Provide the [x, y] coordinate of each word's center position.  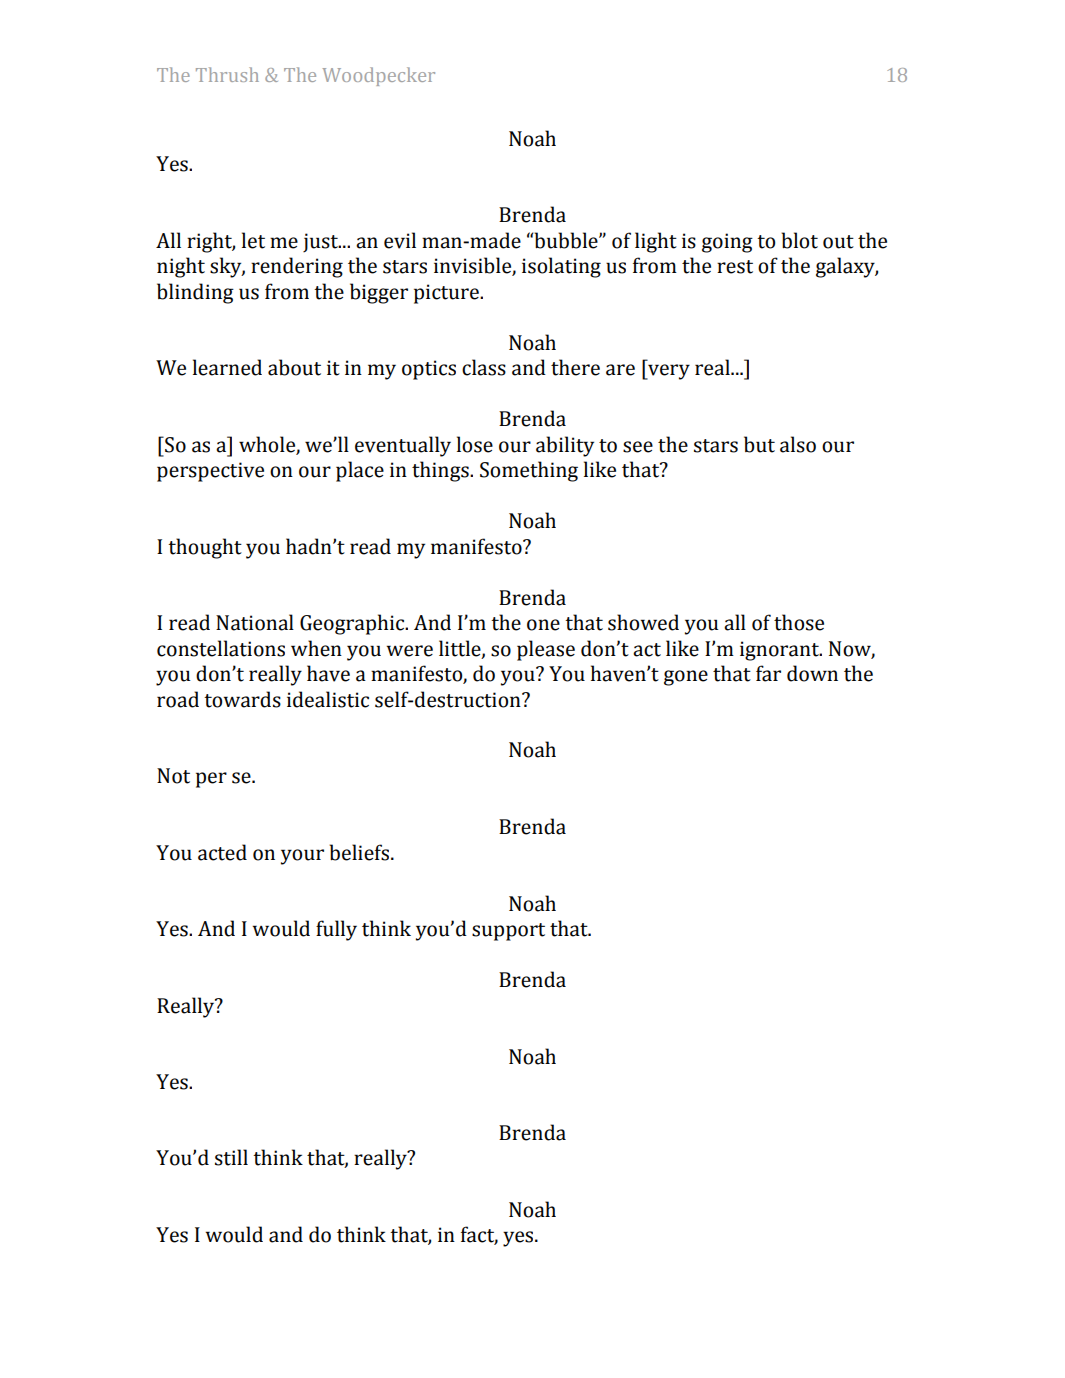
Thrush [227, 74]
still [231, 1157]
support [508, 932]
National [255, 622]
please [546, 650]
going [727, 243]
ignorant [780, 651]
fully [336, 930]
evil [400, 240]
